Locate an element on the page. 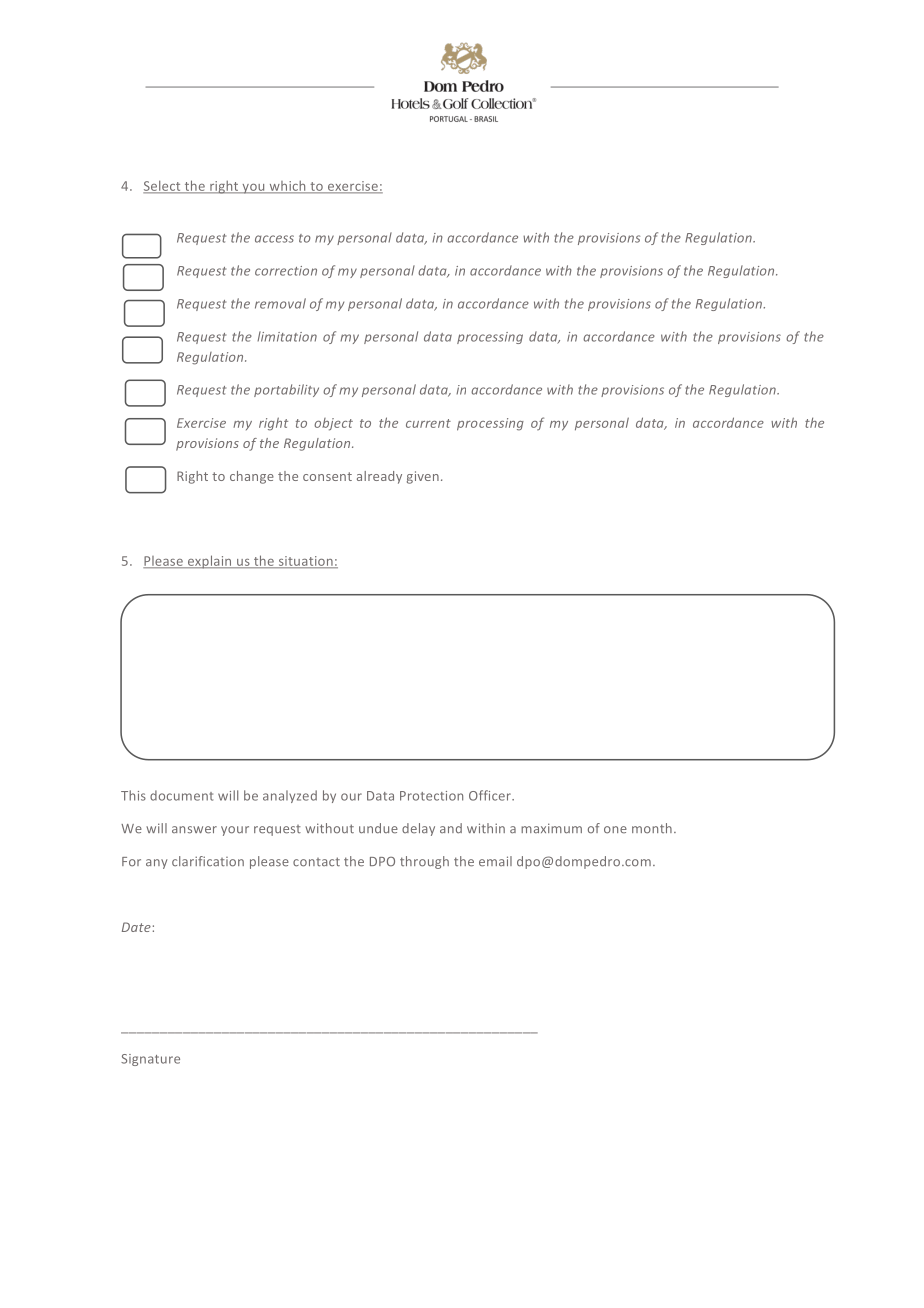 Image resolution: width=924 pixels, height=1308 pixels. through is located at coordinates (424, 862).
